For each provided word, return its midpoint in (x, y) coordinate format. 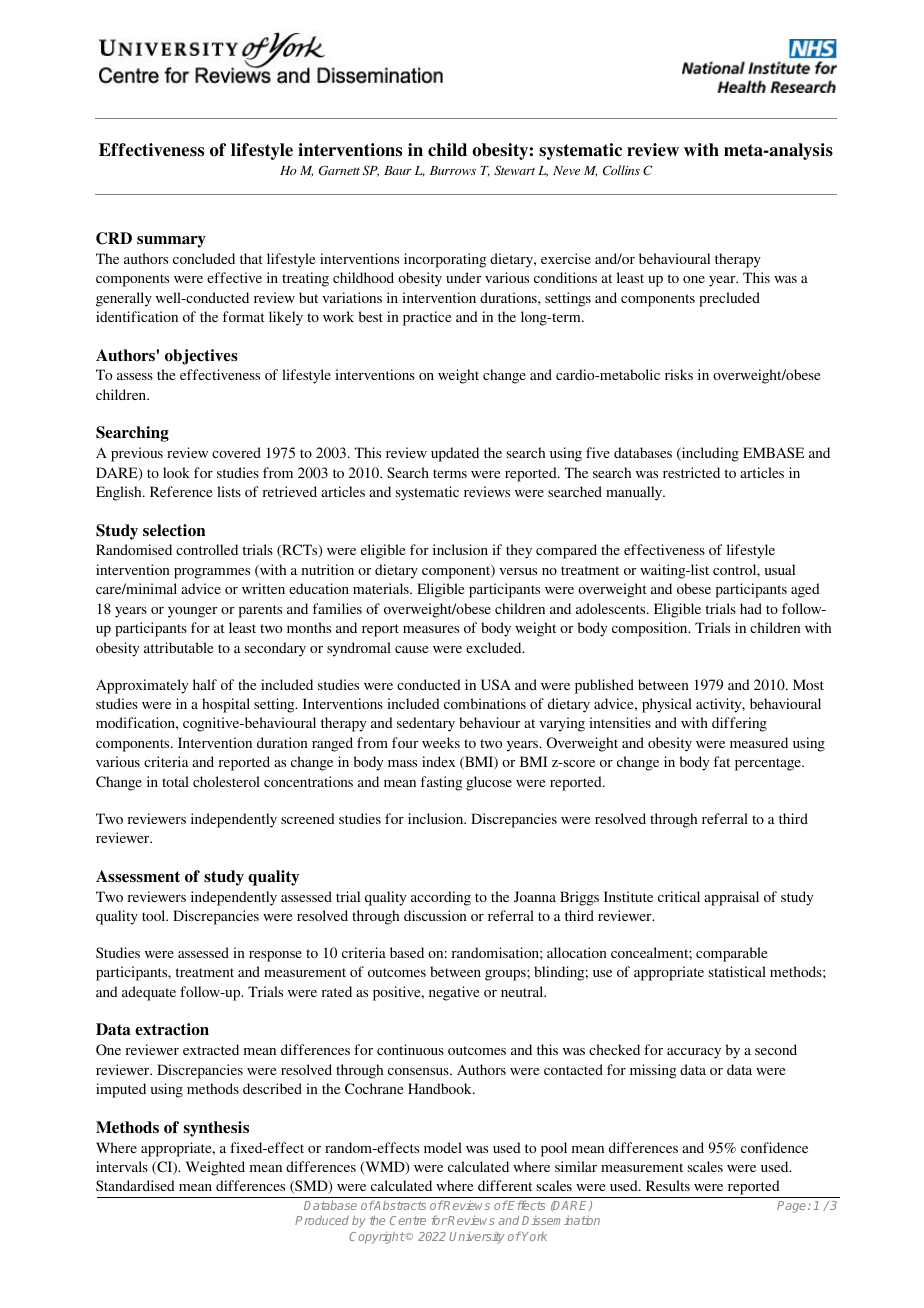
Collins (621, 170)
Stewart (514, 170)
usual (780, 569)
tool (155, 915)
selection (174, 530)
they (519, 551)
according (441, 898)
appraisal (731, 898)
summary (171, 242)
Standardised (135, 1185)
